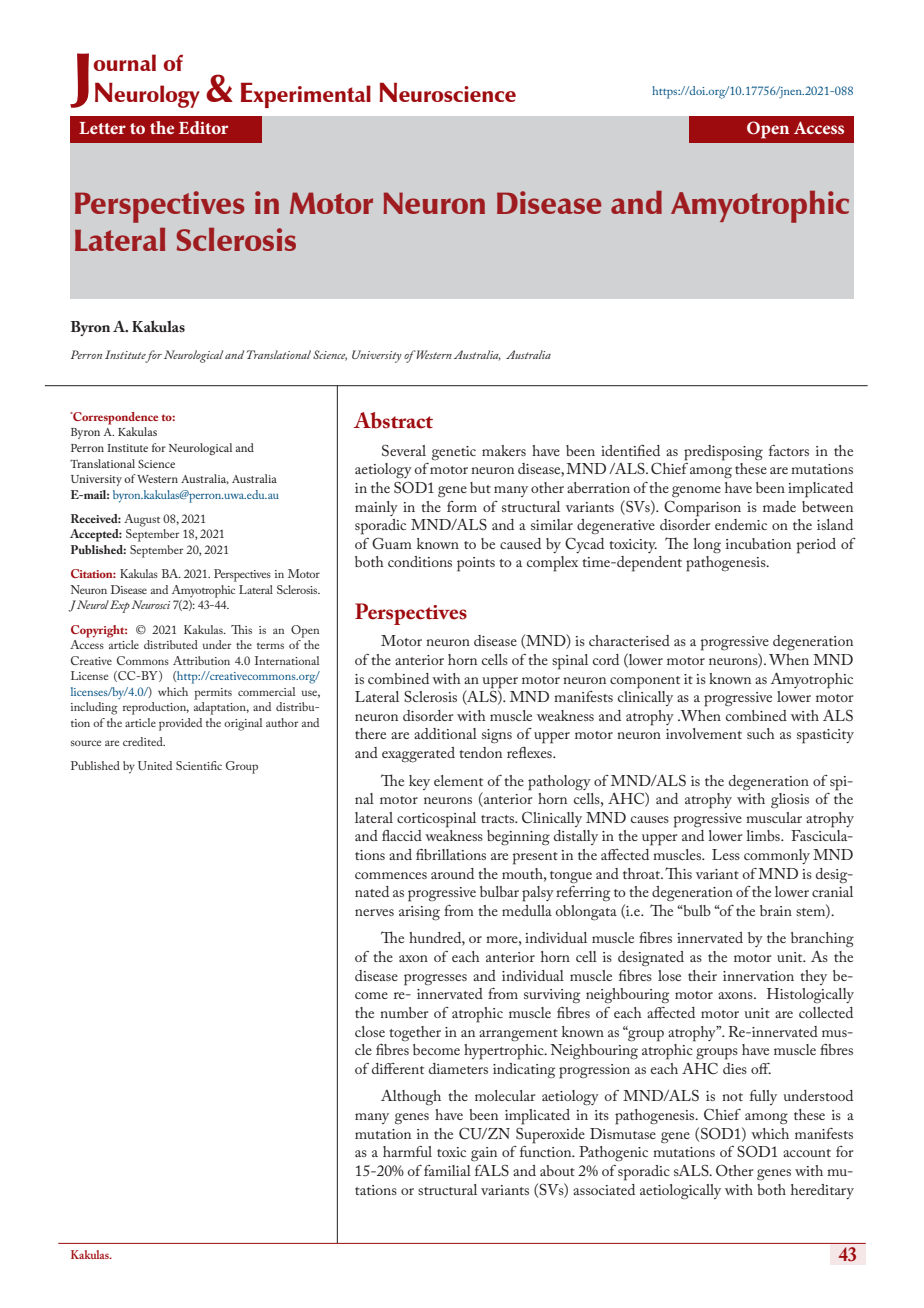 This document has height=1308, width=924. What do you see at coordinates (203, 127) in the document?
I see `Editor` at bounding box center [203, 127].
